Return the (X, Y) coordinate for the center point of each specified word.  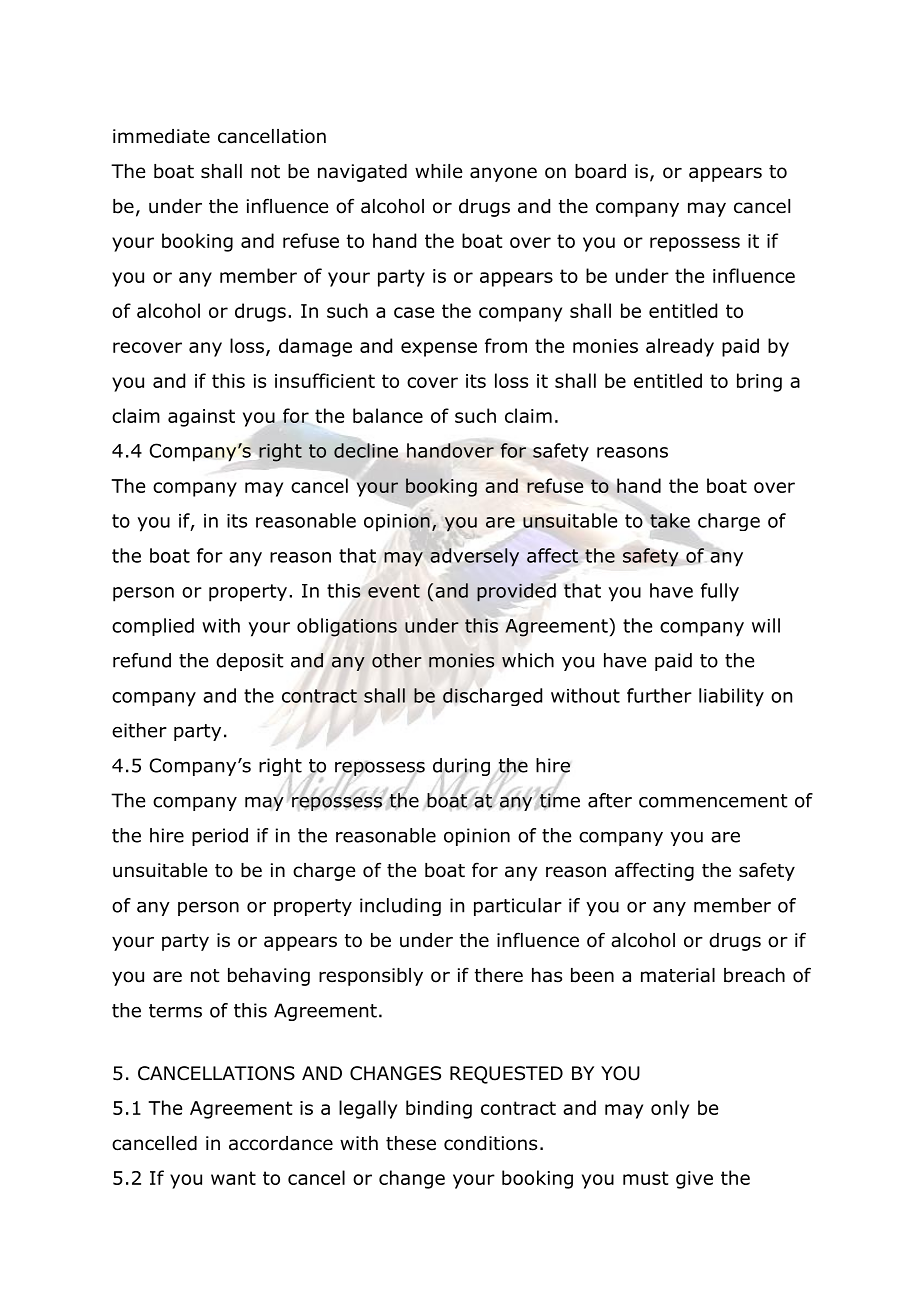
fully (720, 592)
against (201, 418)
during (461, 768)
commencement (713, 801)
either (139, 730)
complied (153, 627)
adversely (474, 557)
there (499, 975)
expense (439, 349)
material (678, 975)
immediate (161, 136)
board (600, 171)
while (438, 171)
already (680, 347)
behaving (269, 977)
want (233, 1178)
